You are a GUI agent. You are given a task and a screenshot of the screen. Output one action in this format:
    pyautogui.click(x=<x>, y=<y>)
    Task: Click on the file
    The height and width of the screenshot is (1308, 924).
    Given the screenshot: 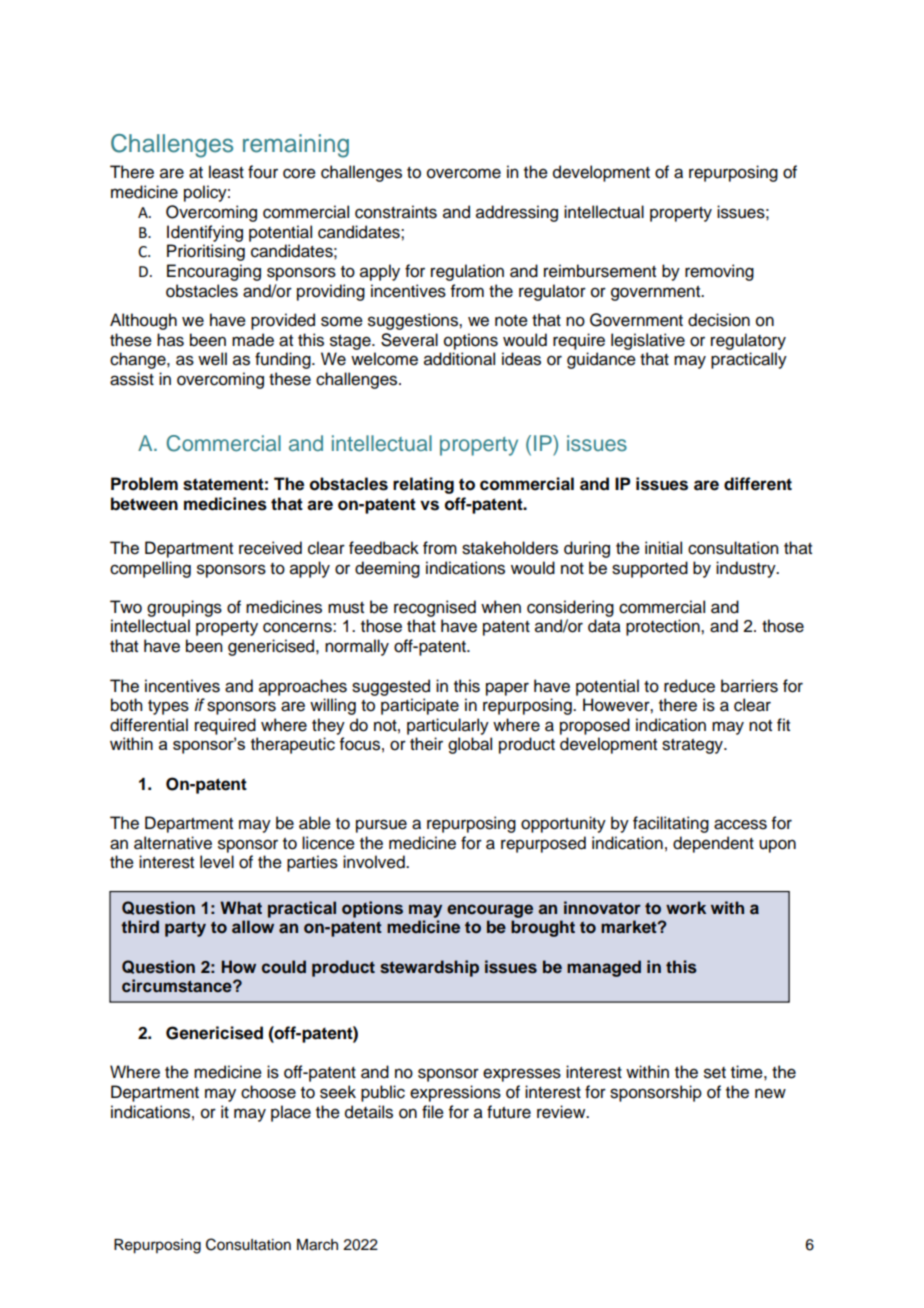 What is the action you would take?
    pyautogui.click(x=433, y=1112)
